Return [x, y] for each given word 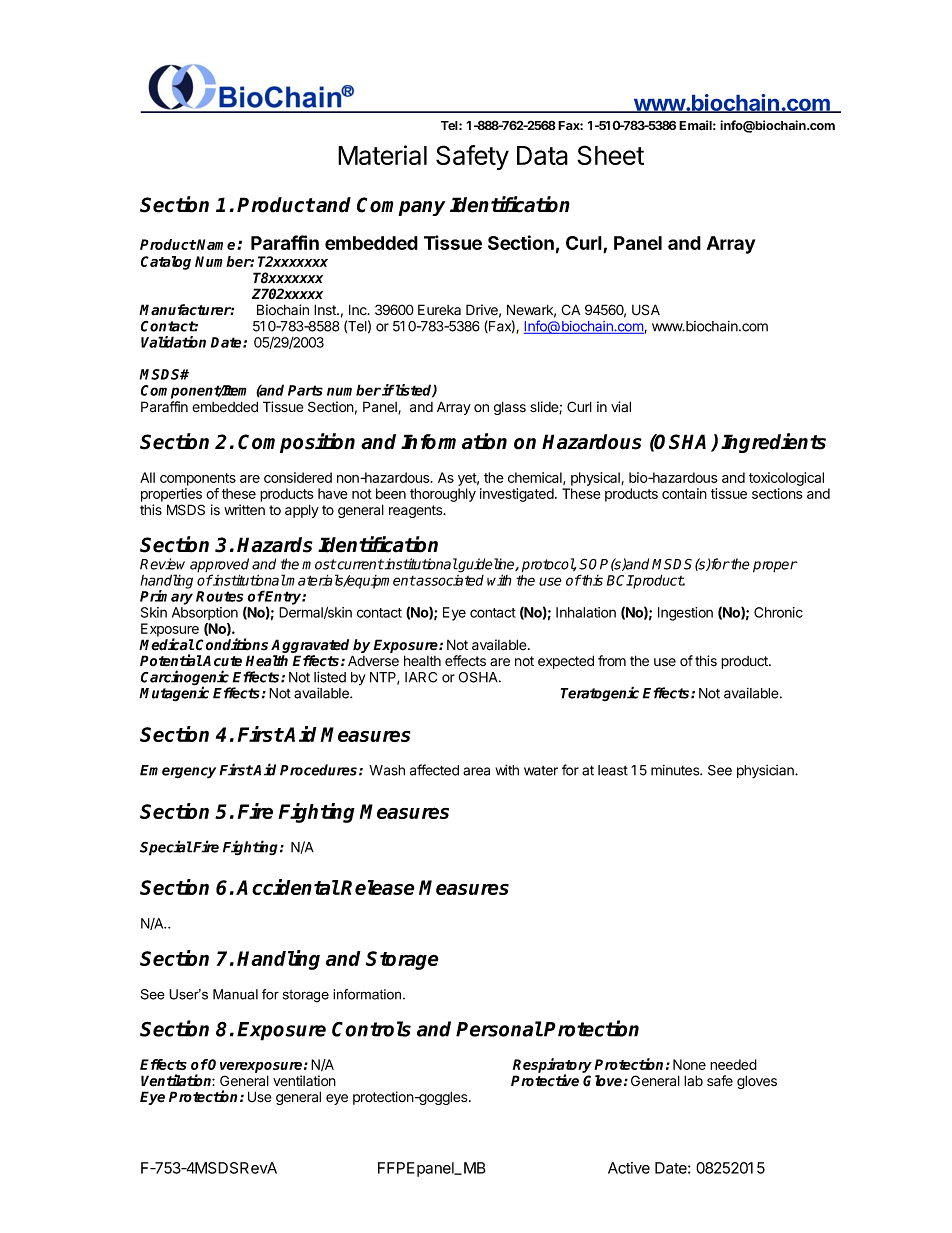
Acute [222, 661]
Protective [545, 1080]
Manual [235, 994]
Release [378, 887]
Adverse [373, 661]
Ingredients [773, 443]
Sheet [610, 155]
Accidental [288, 887]
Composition [296, 443]
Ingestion [685, 614]
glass [510, 408]
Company [401, 206]
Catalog [166, 263]
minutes [676, 770]
